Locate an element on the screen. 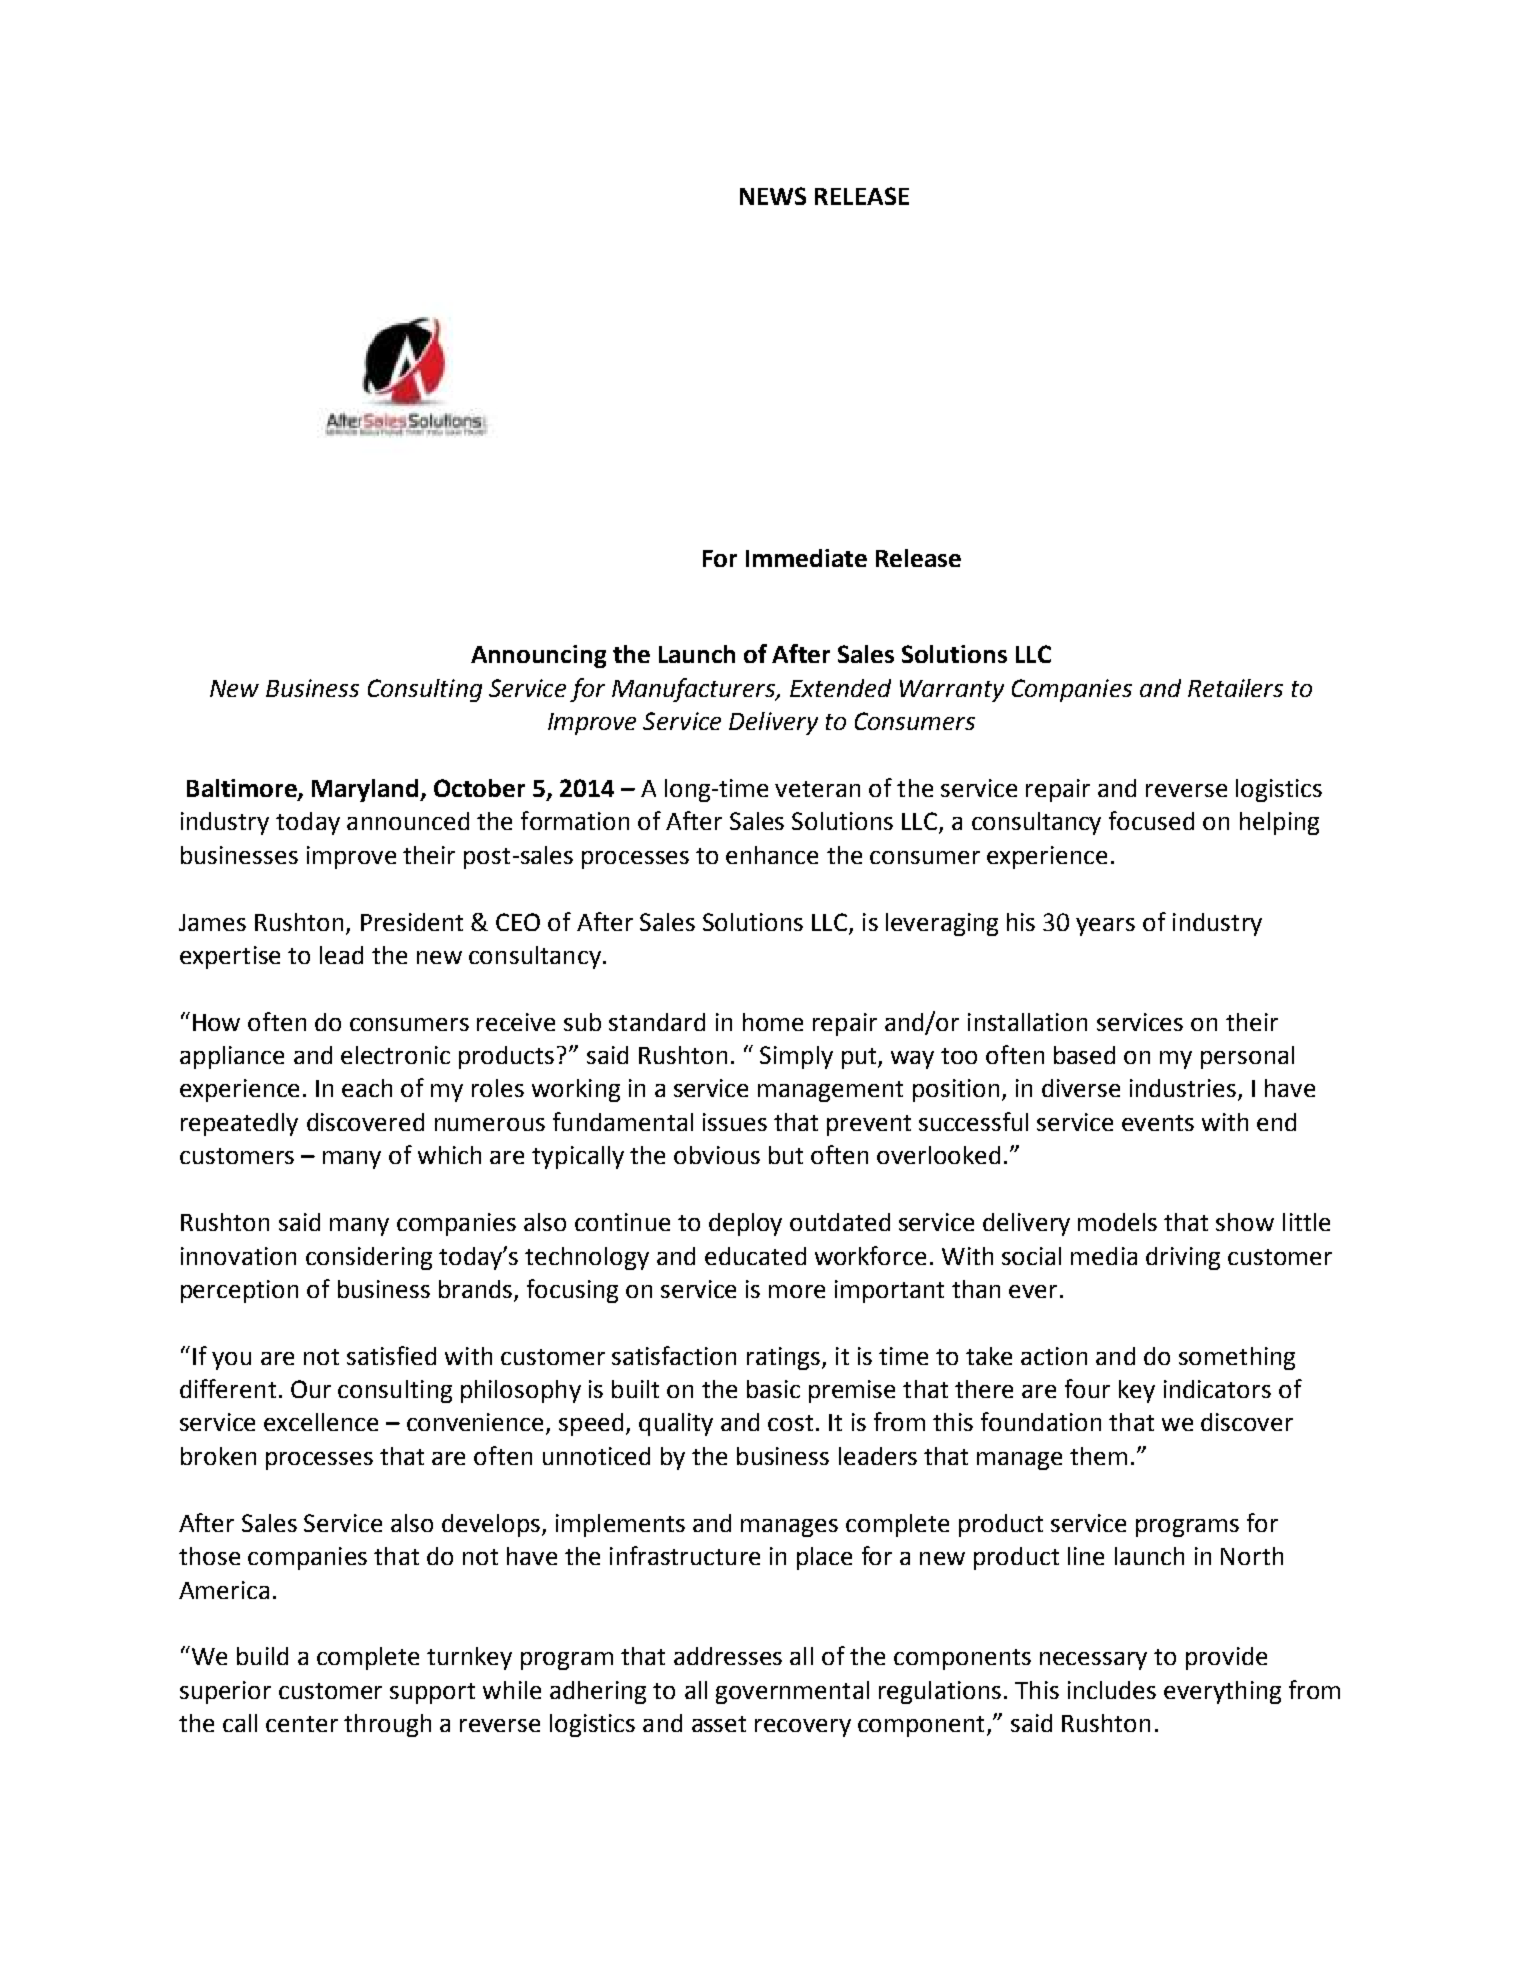 The width and height of the screenshot is (1522, 1970). ratings is located at coordinates (783, 1358).
